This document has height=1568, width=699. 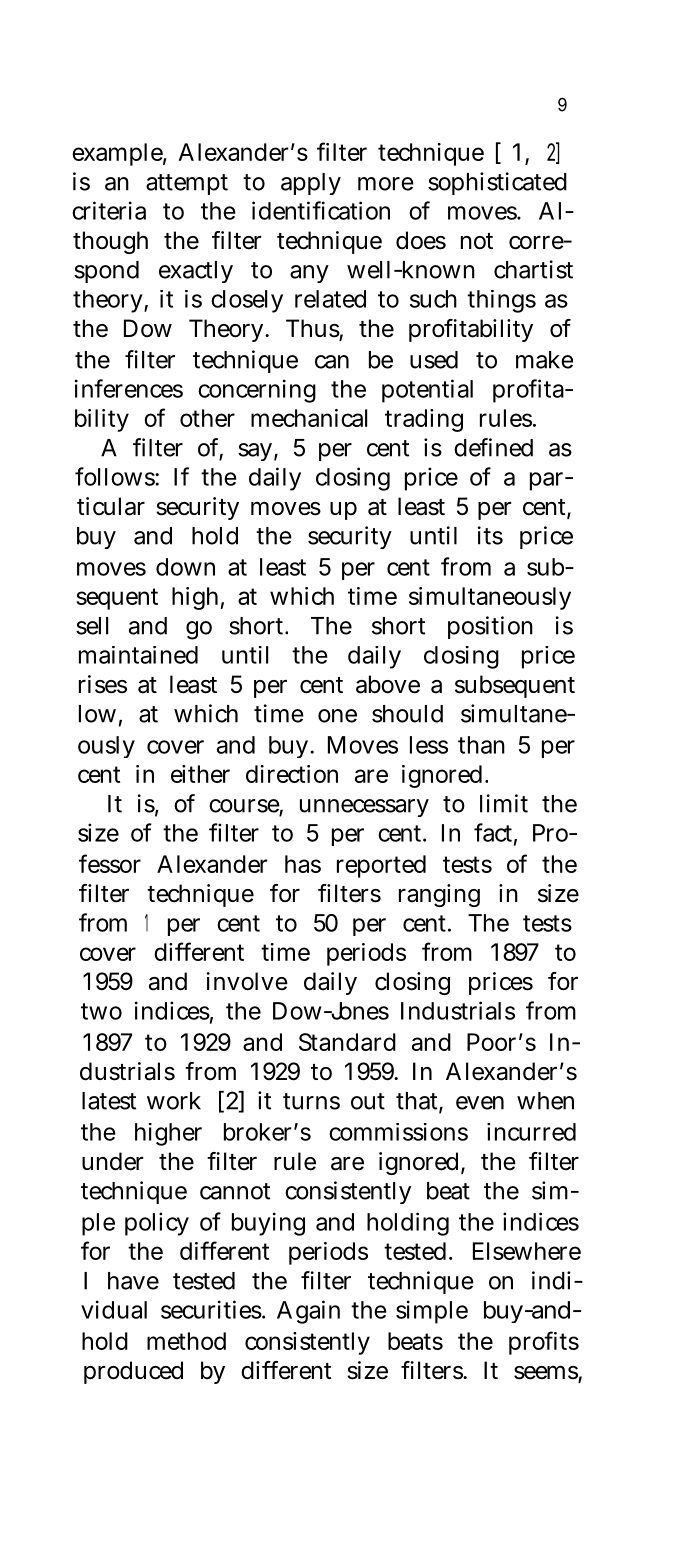 What do you see at coordinates (292, 774) in the document?
I see `direction` at bounding box center [292, 774].
